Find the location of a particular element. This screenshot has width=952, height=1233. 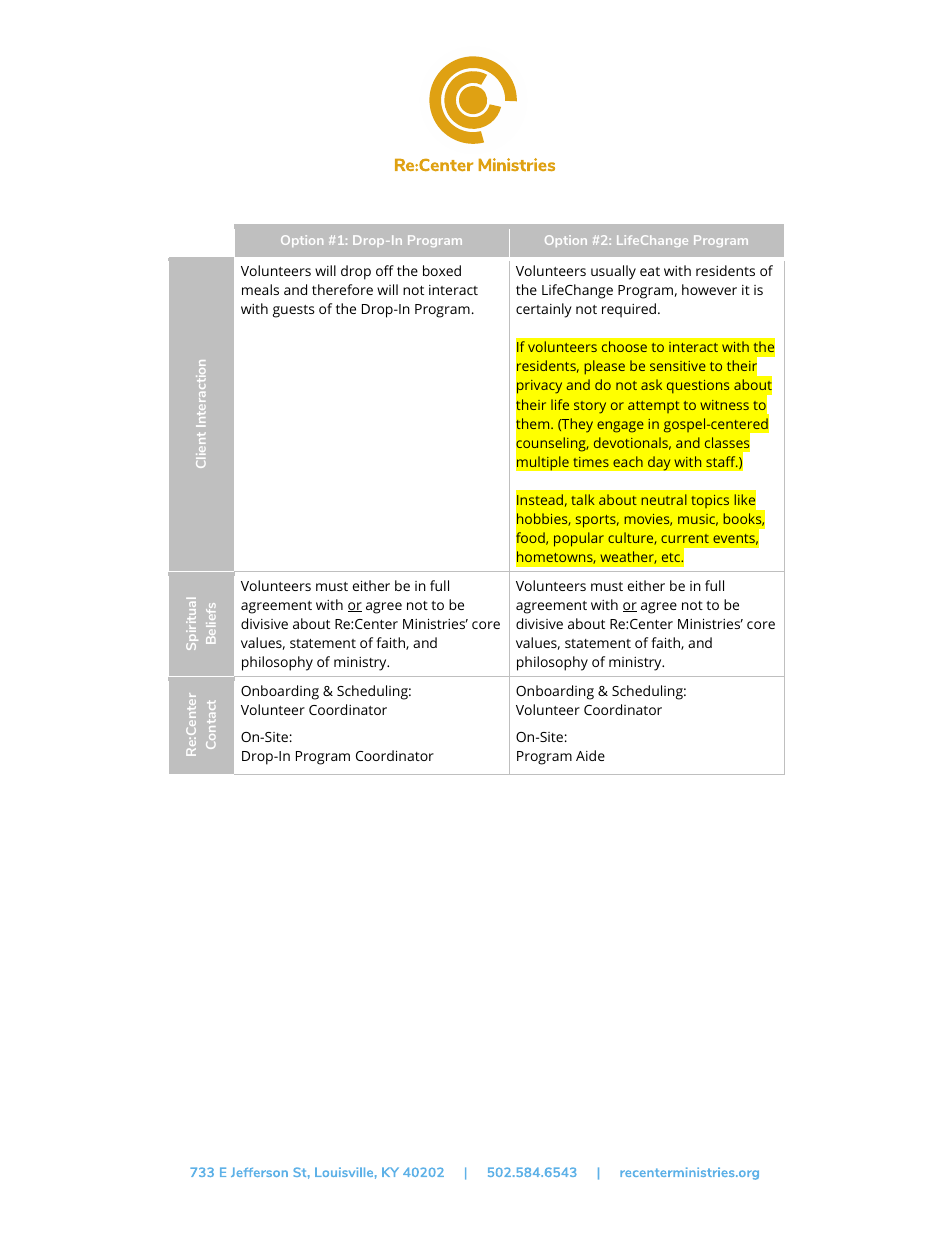

popular is located at coordinates (579, 539).
